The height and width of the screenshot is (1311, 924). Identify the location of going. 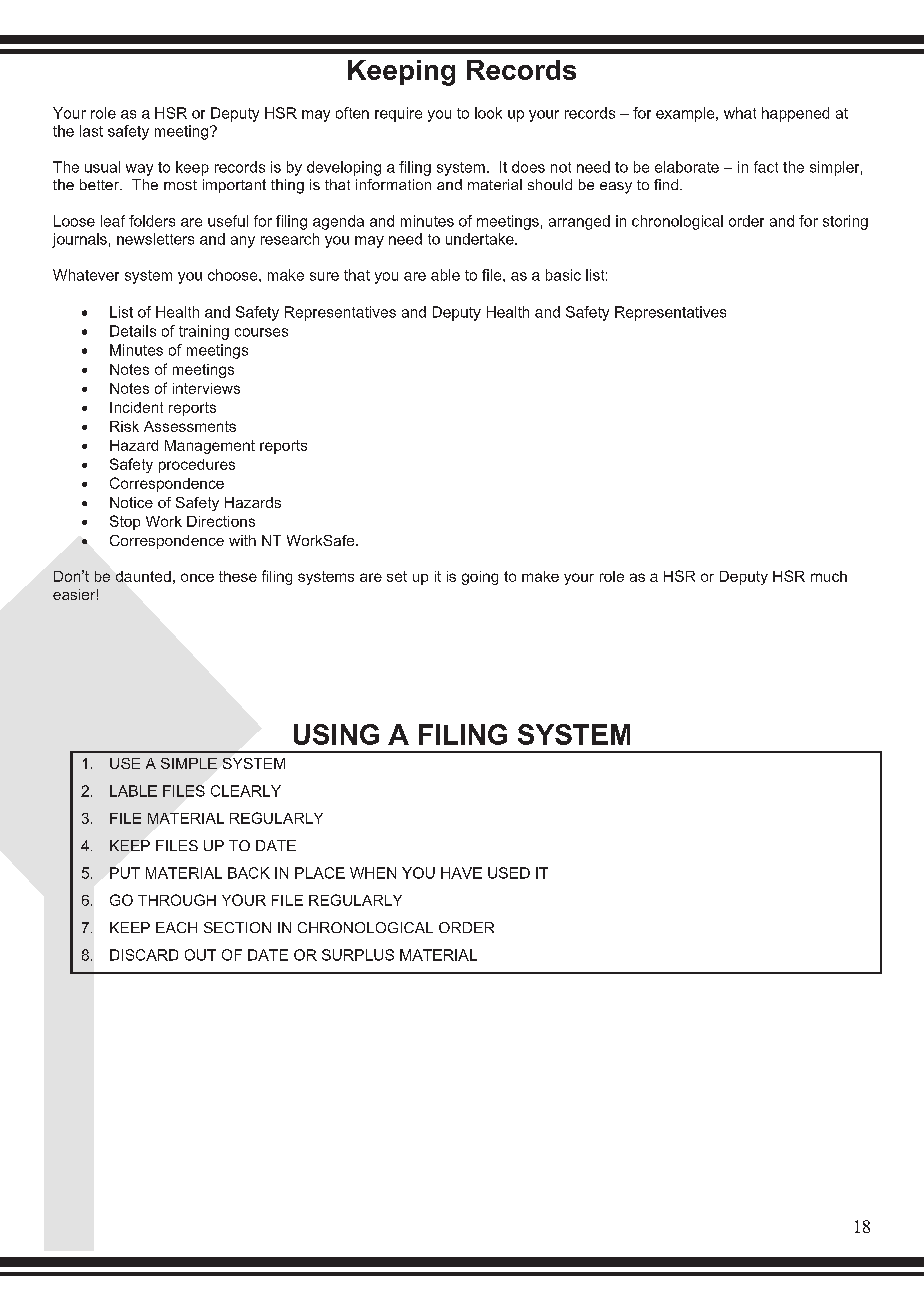
(480, 578).
